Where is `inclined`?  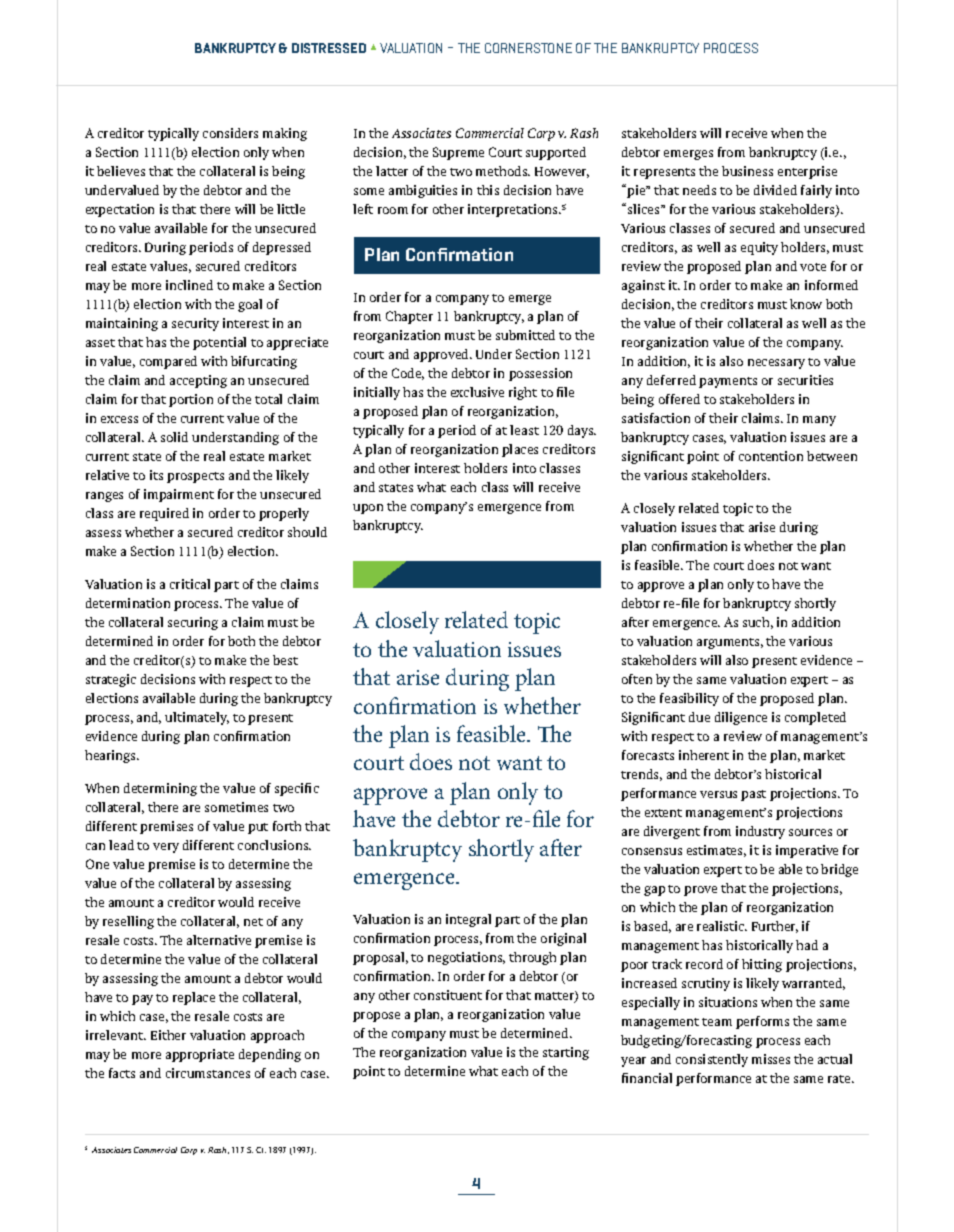
inclined is located at coordinates (189, 285).
